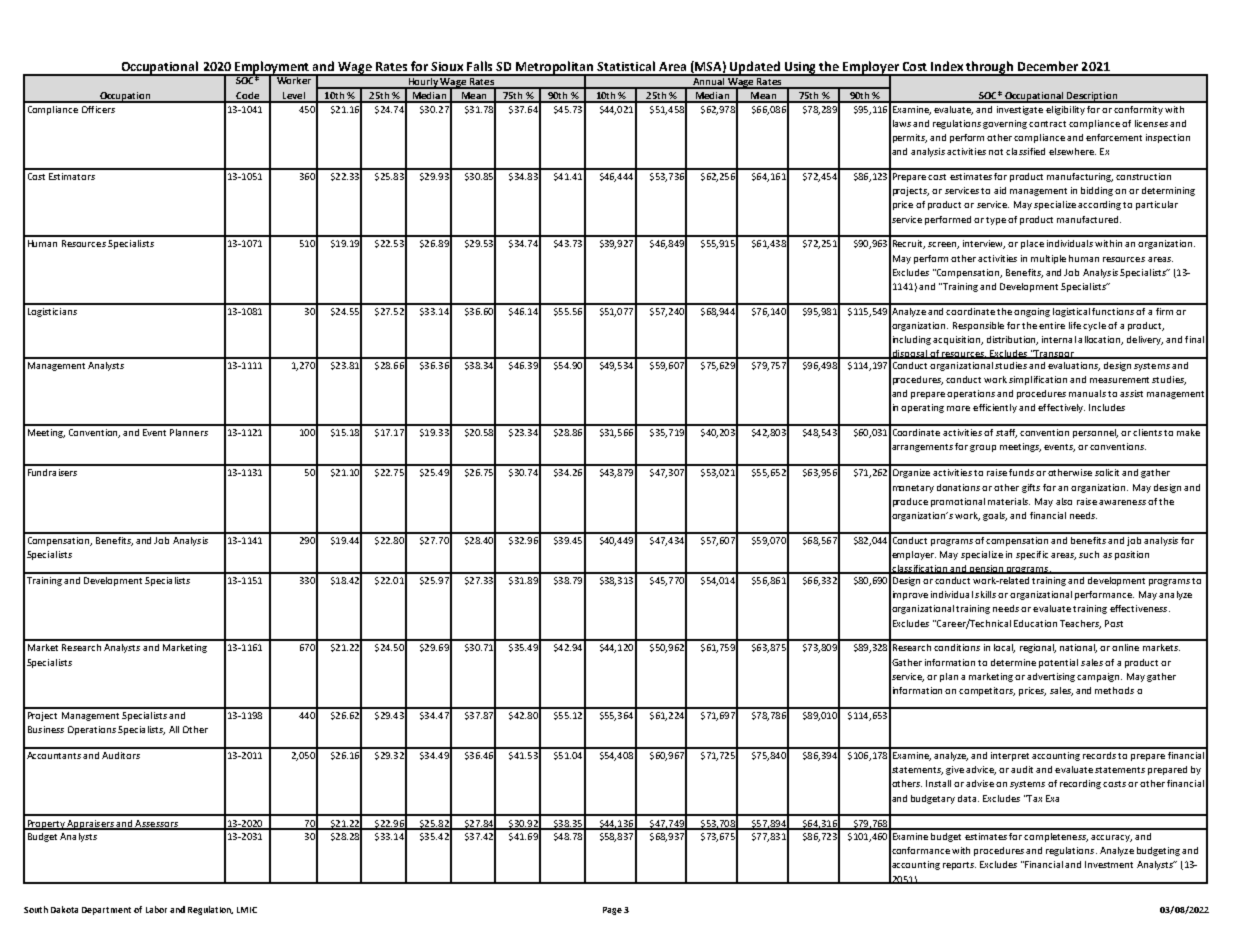 Image resolution: width=1233 pixels, height=952 pixels. What do you see at coordinates (1048, 259) in the screenshot?
I see `multiple` at bounding box center [1048, 259].
